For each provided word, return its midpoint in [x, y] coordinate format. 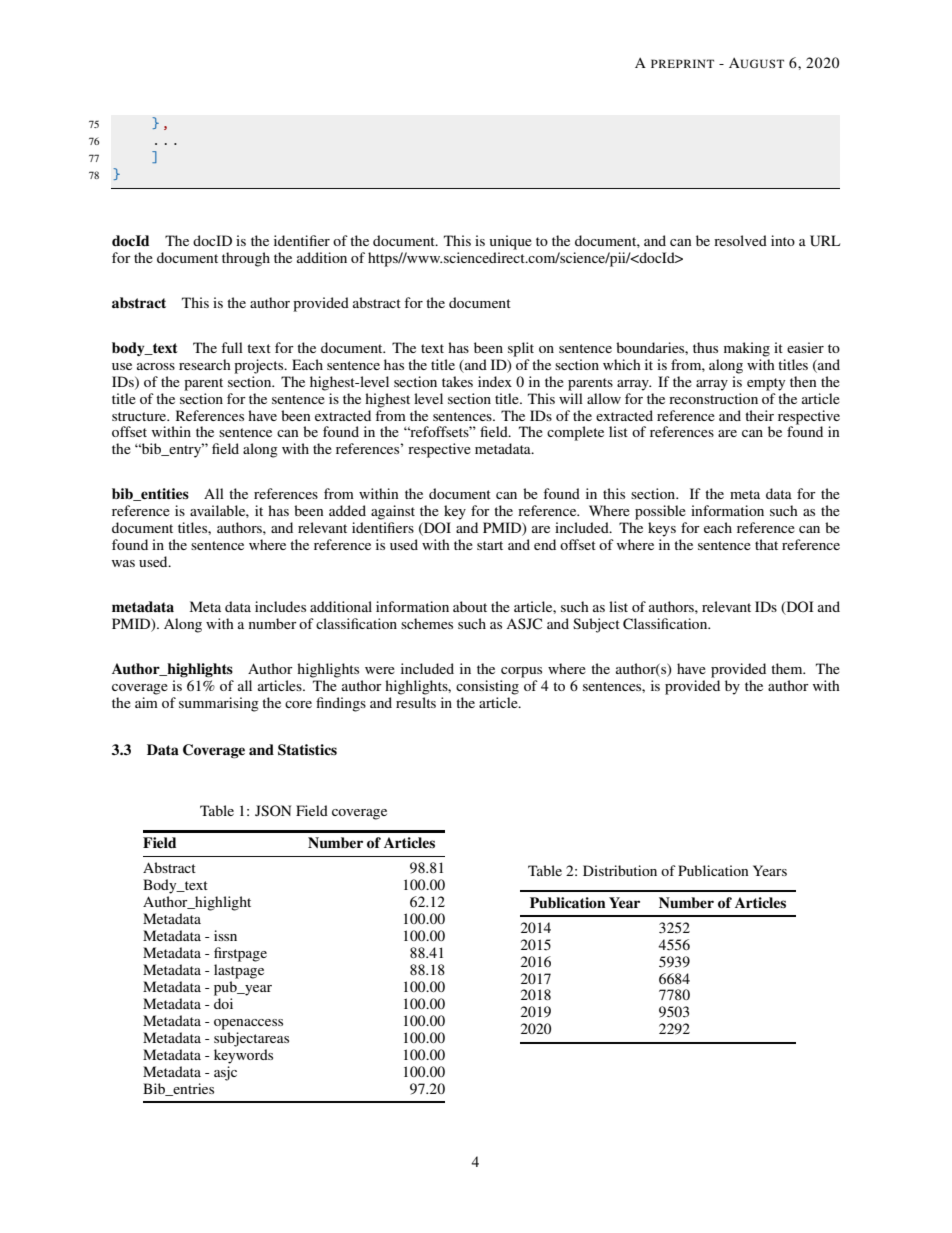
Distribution [620, 870]
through [246, 259]
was [123, 563]
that [766, 544]
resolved [740, 240]
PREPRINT [682, 63]
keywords [243, 1056]
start [490, 545]
